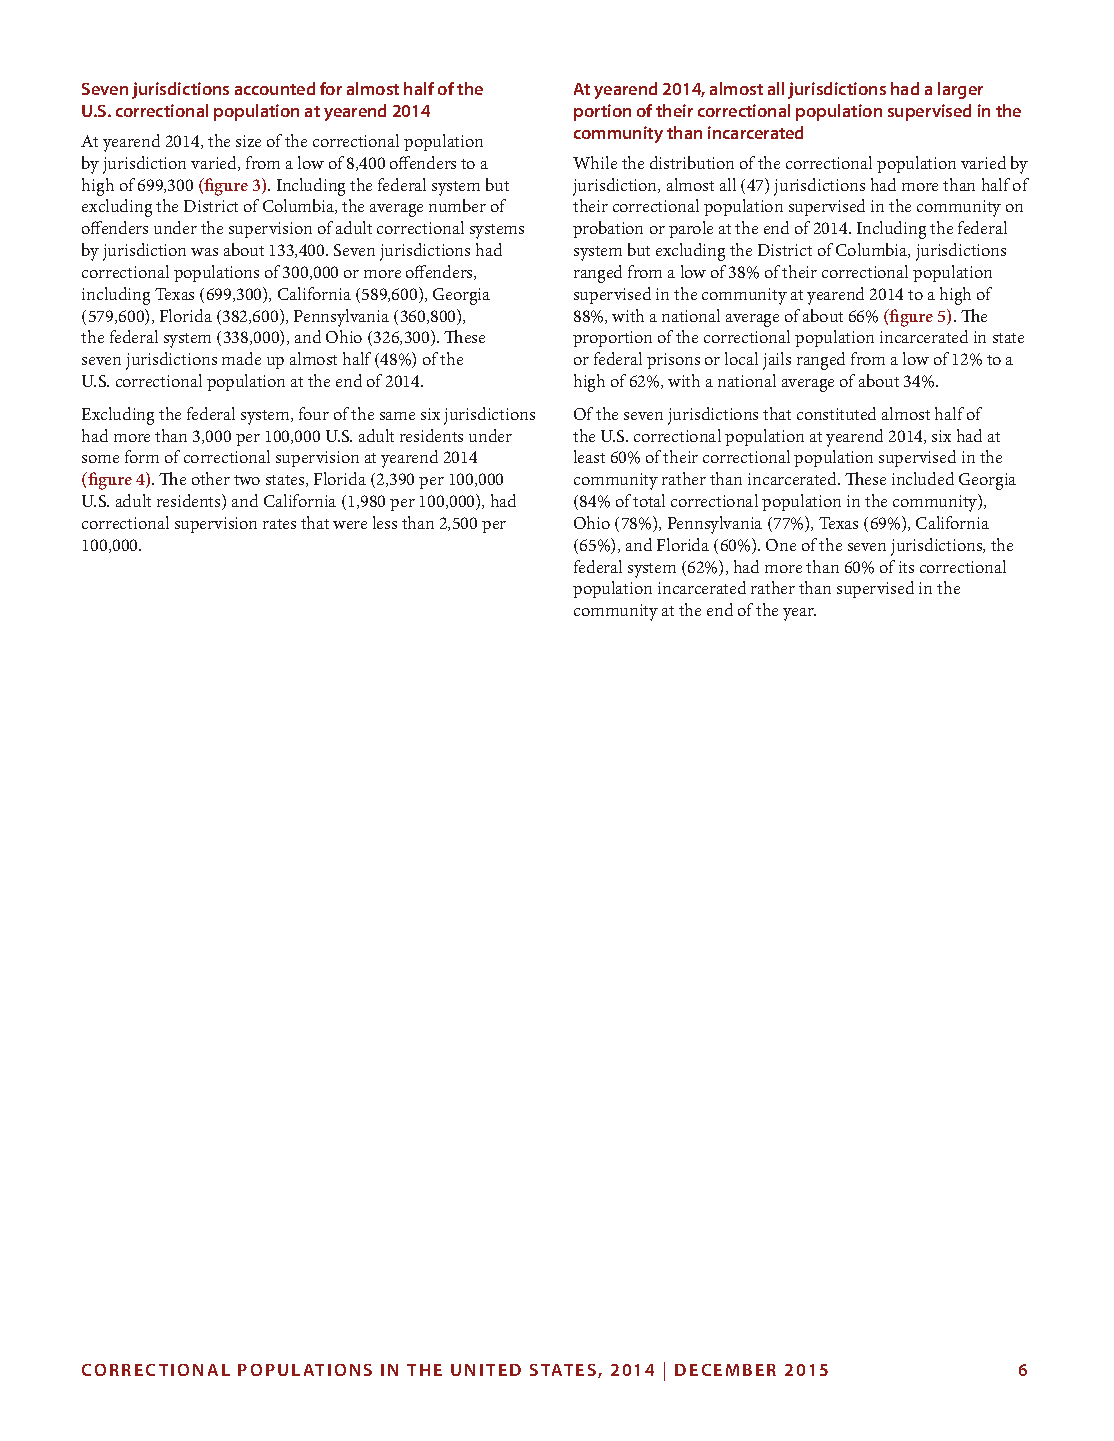  Describe the element at coordinates (777, 361) in the screenshot. I see `jails` at that location.
